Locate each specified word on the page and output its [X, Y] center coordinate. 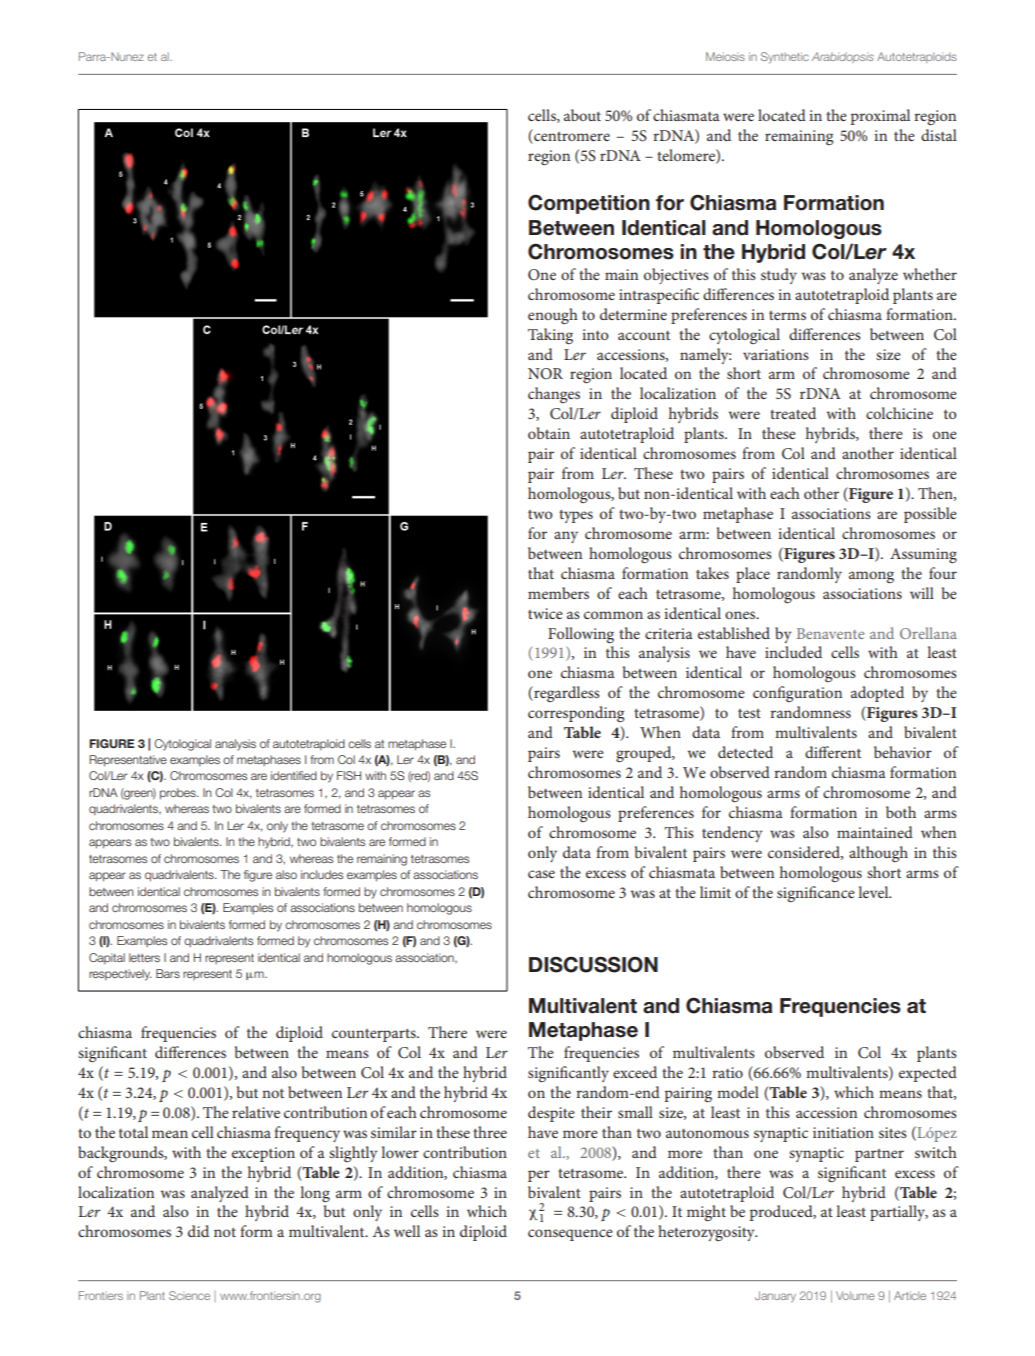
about [582, 115]
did [198, 1231]
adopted [877, 694]
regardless [566, 694]
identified [294, 775]
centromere [571, 136]
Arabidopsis [842, 57]
